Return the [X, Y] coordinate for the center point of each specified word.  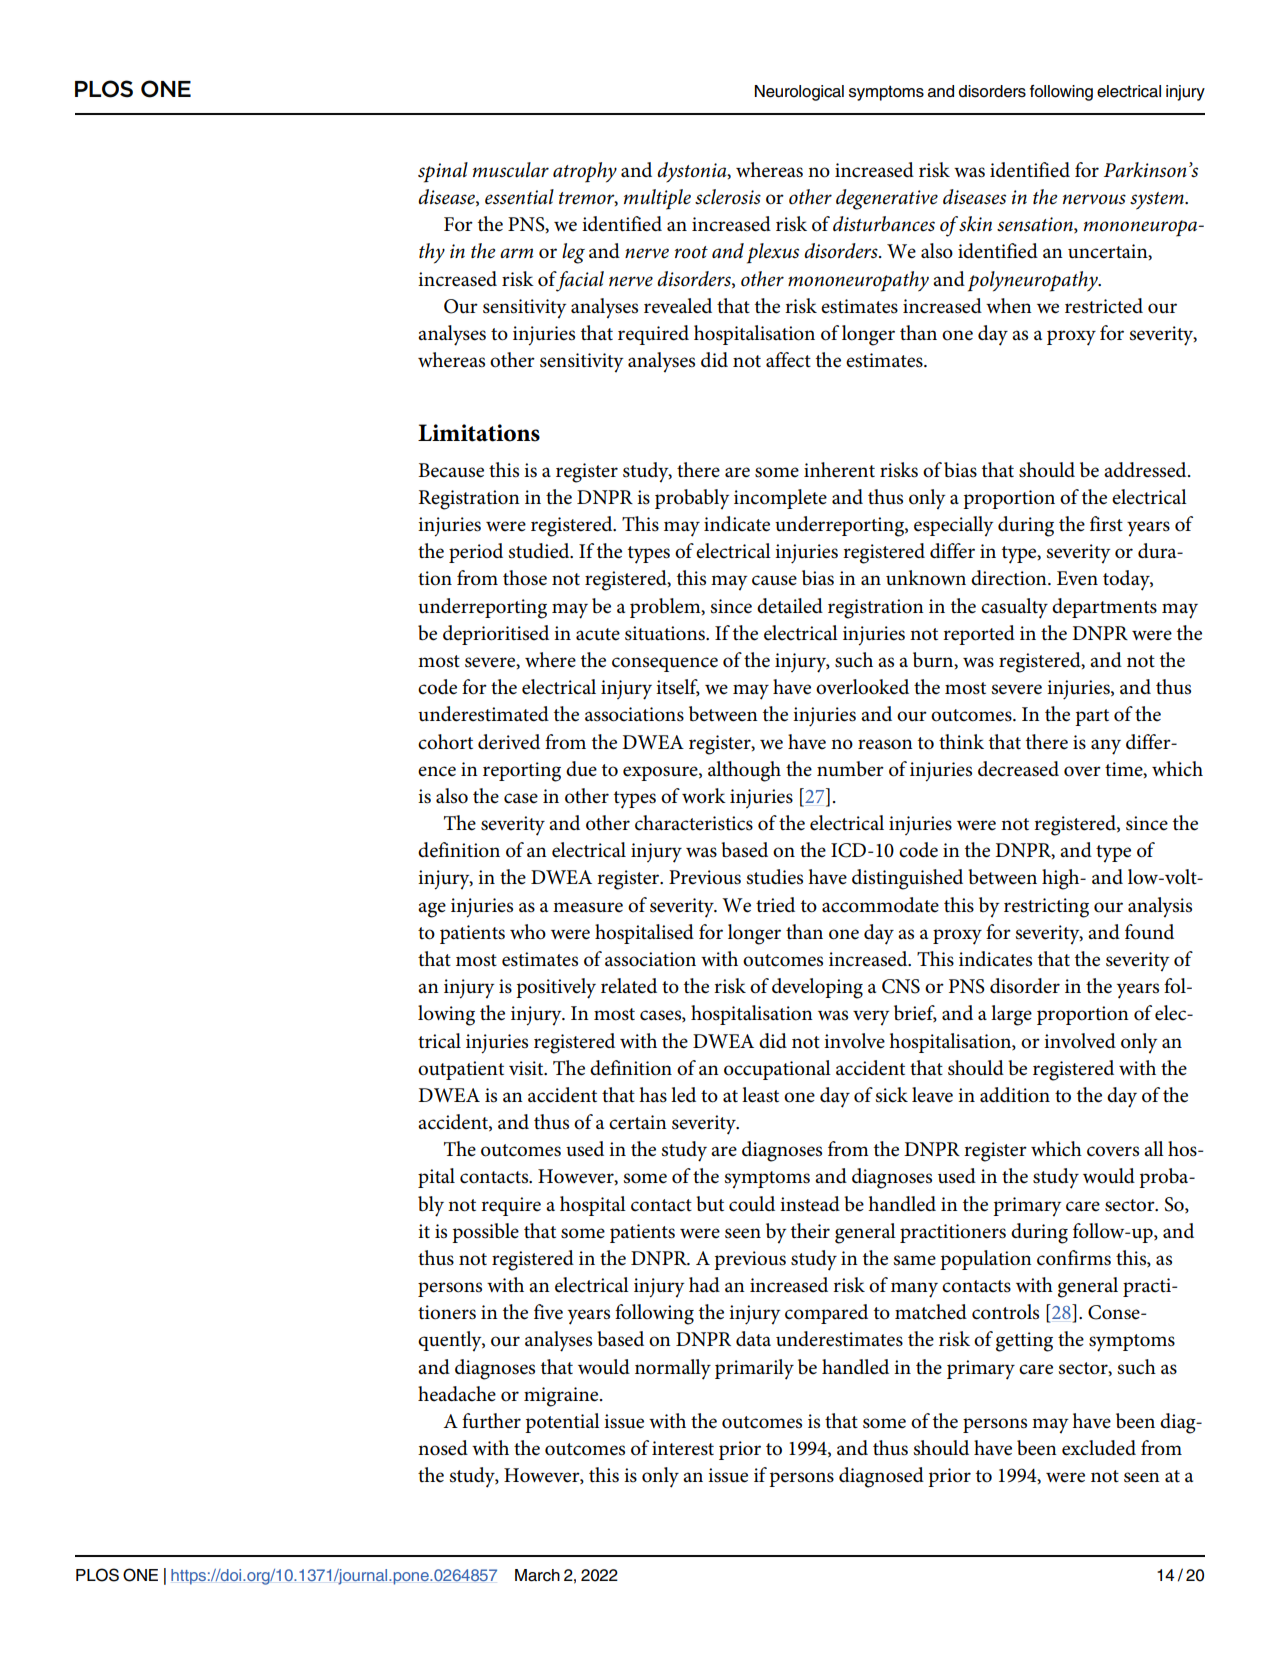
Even [1077, 578]
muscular [511, 170]
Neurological [799, 93]
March [537, 1575]
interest [683, 1448]
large [1011, 1015]
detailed [790, 606]
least [760, 1095]
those [525, 578]
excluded [1099, 1448]
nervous [1094, 199]
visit [527, 1068]
